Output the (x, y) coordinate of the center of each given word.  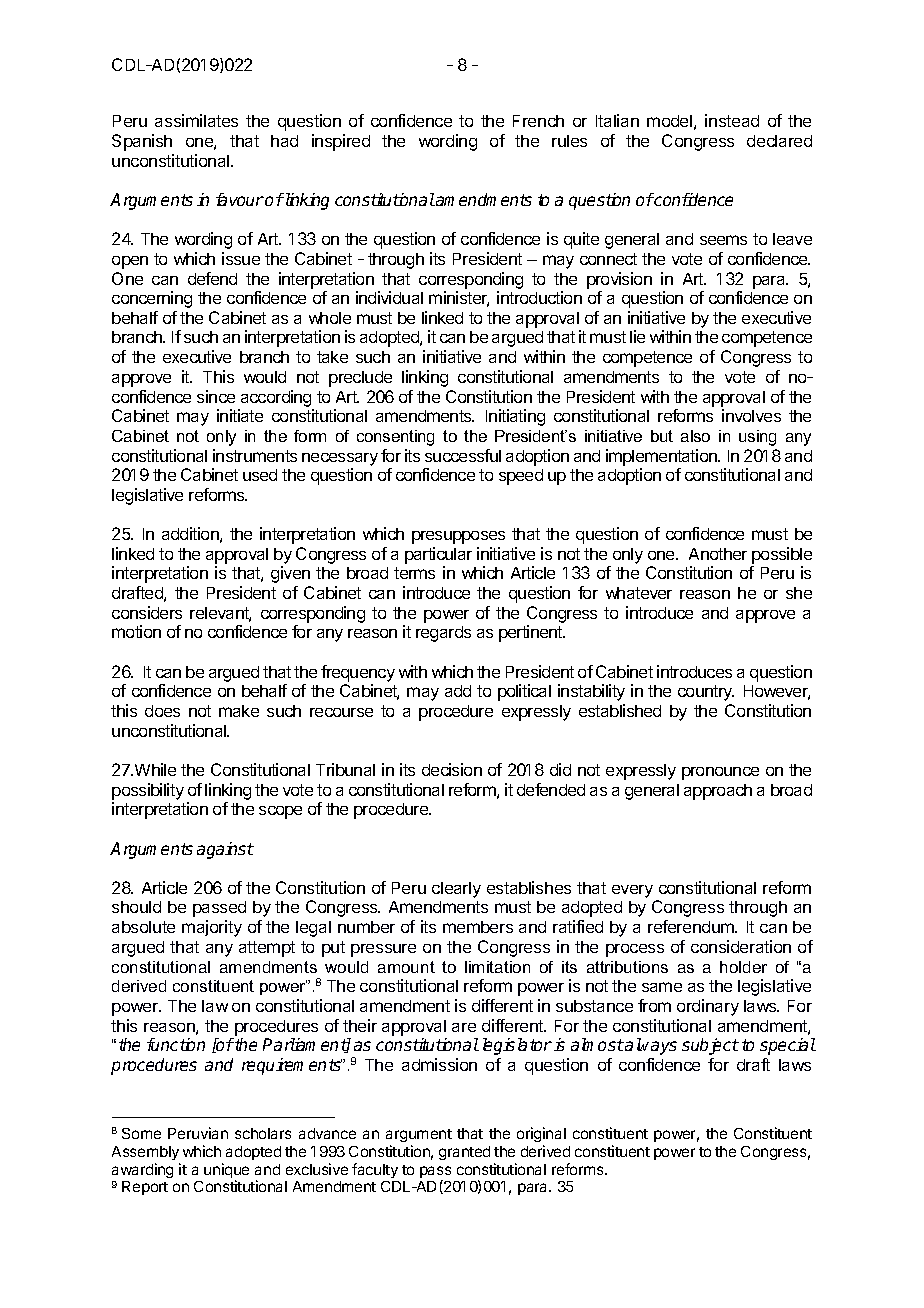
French (538, 121)
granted (464, 1153)
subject (710, 1046)
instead (732, 120)
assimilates (196, 120)
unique (226, 1172)
